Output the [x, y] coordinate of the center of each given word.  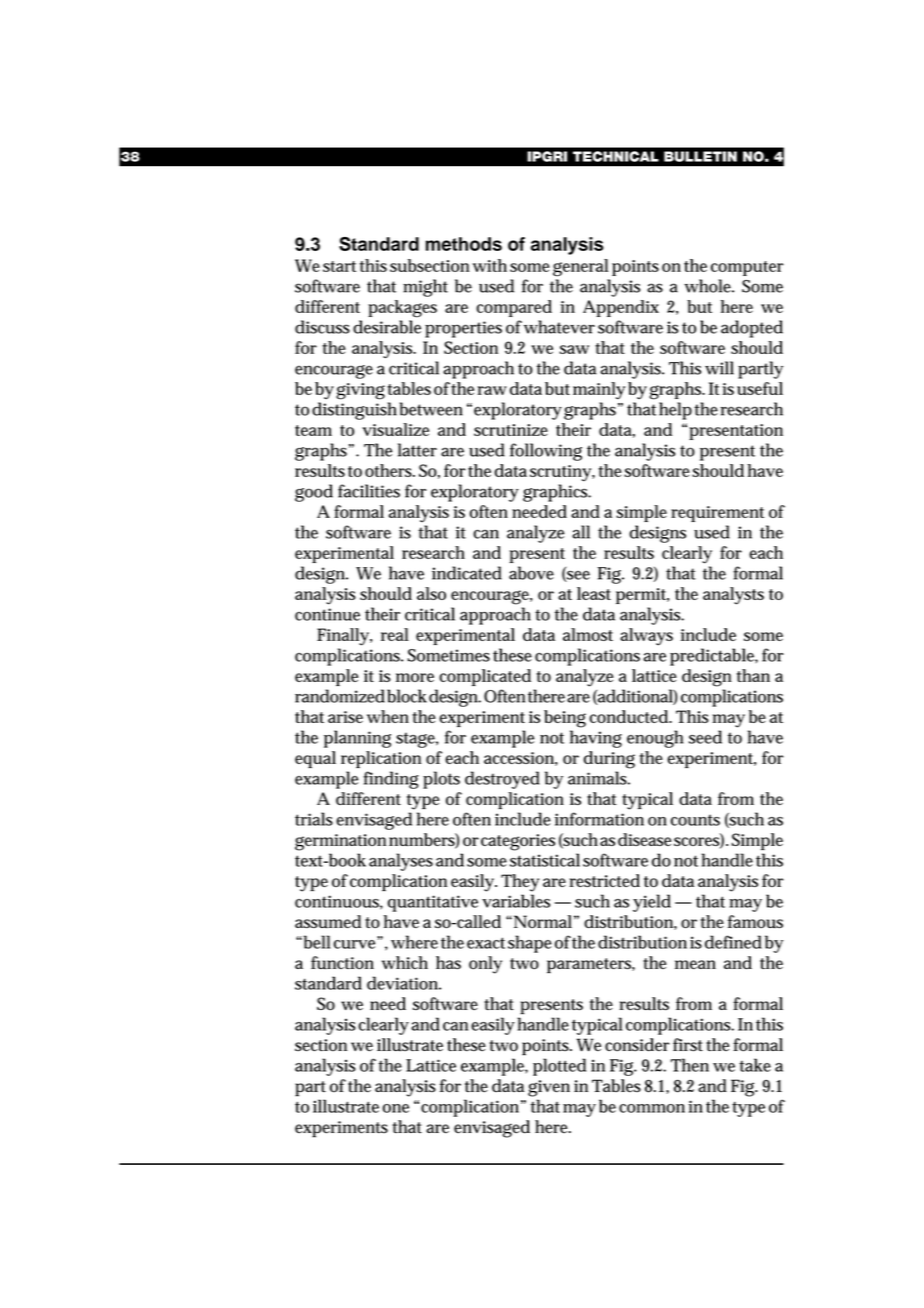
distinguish [354, 411]
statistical [545, 860]
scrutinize [511, 430]
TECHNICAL [616, 156]
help [675, 411]
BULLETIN [700, 156]
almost [588, 634]
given [549, 1088]
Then [690, 1065]
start [339, 266]
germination [340, 842]
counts [695, 820]
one [396, 1108]
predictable [714, 657]
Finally [344, 637]
